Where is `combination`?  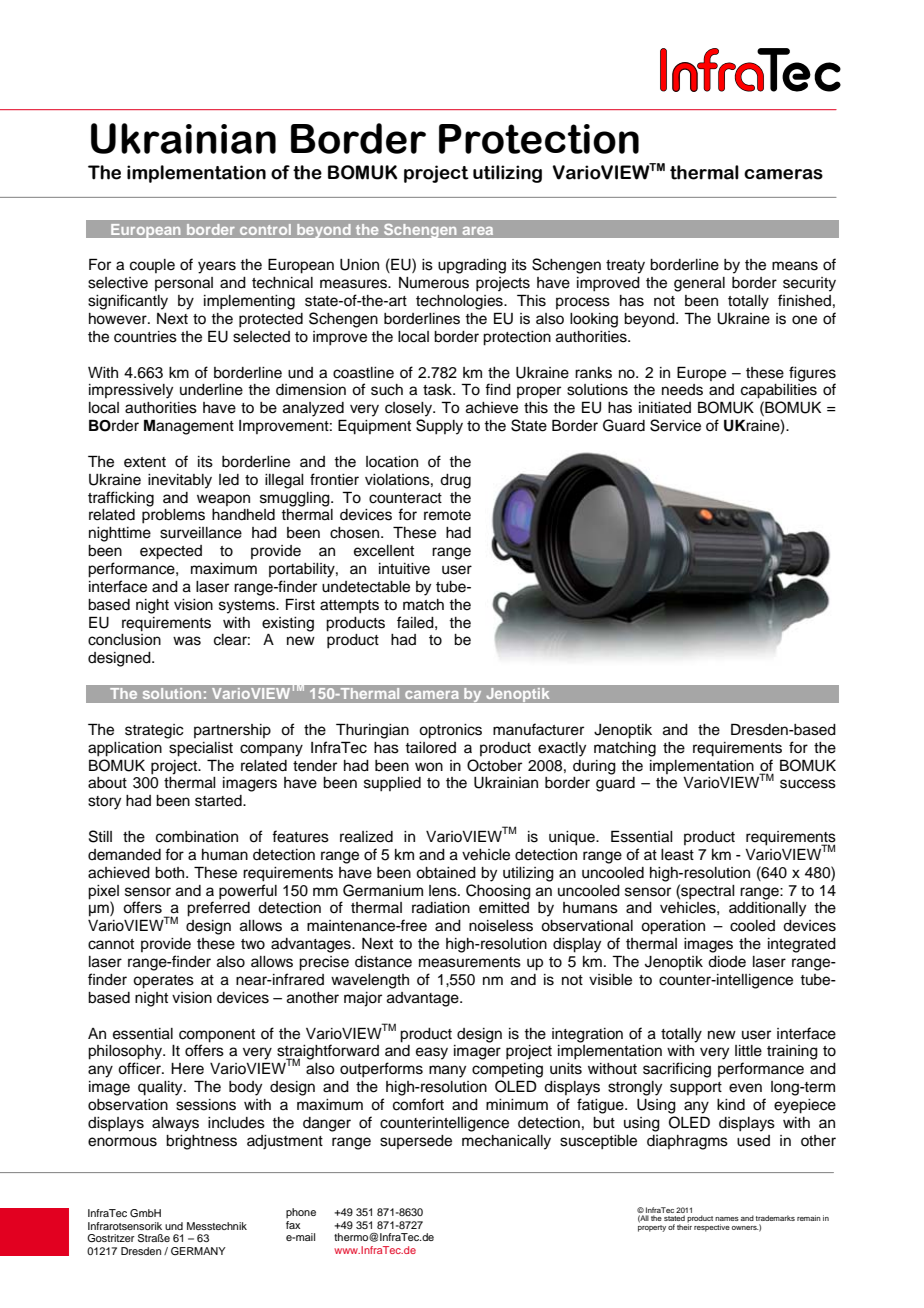
combination is located at coordinates (197, 837).
